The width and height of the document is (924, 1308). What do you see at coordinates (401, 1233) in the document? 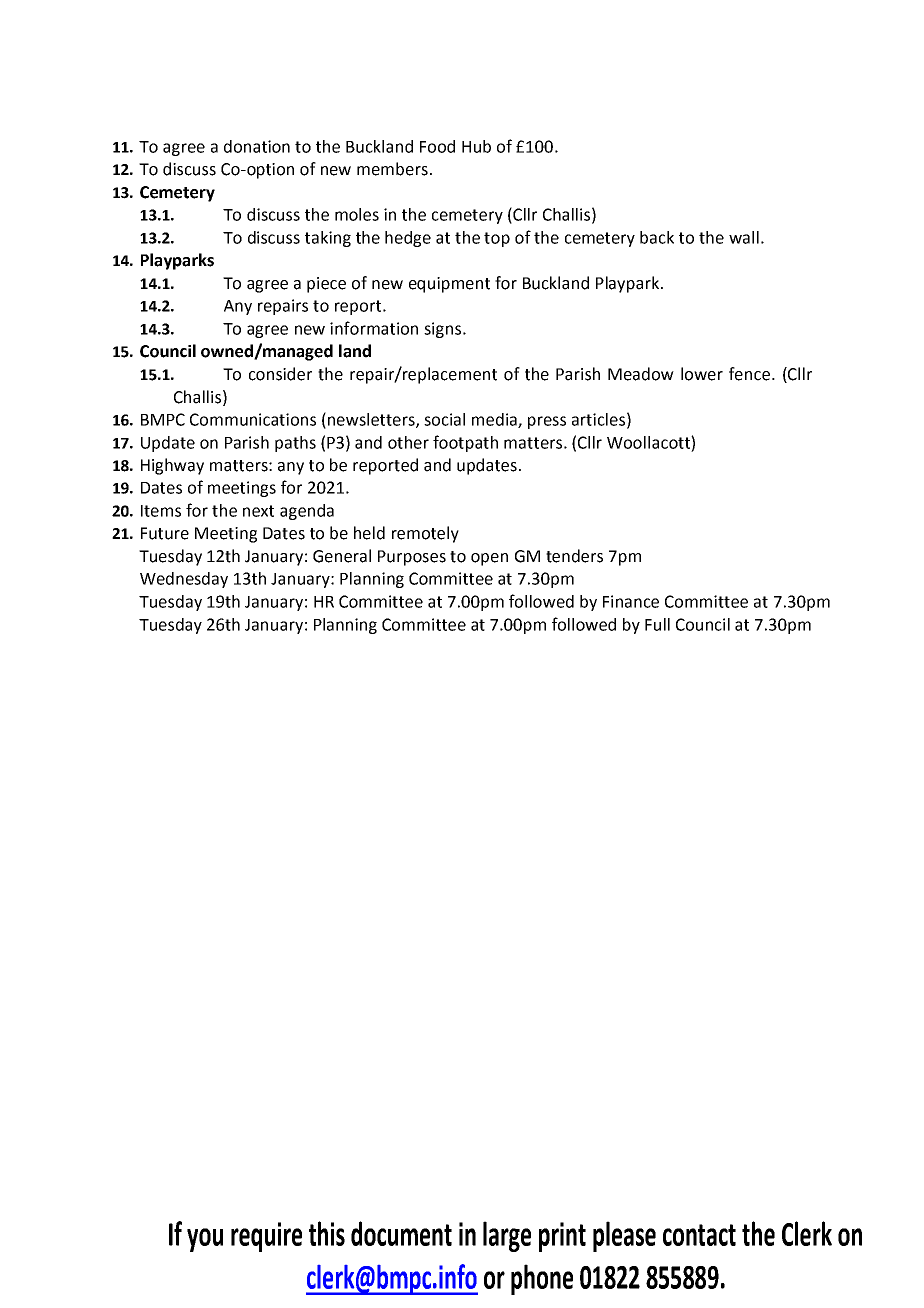
I see `document` at bounding box center [401, 1233].
